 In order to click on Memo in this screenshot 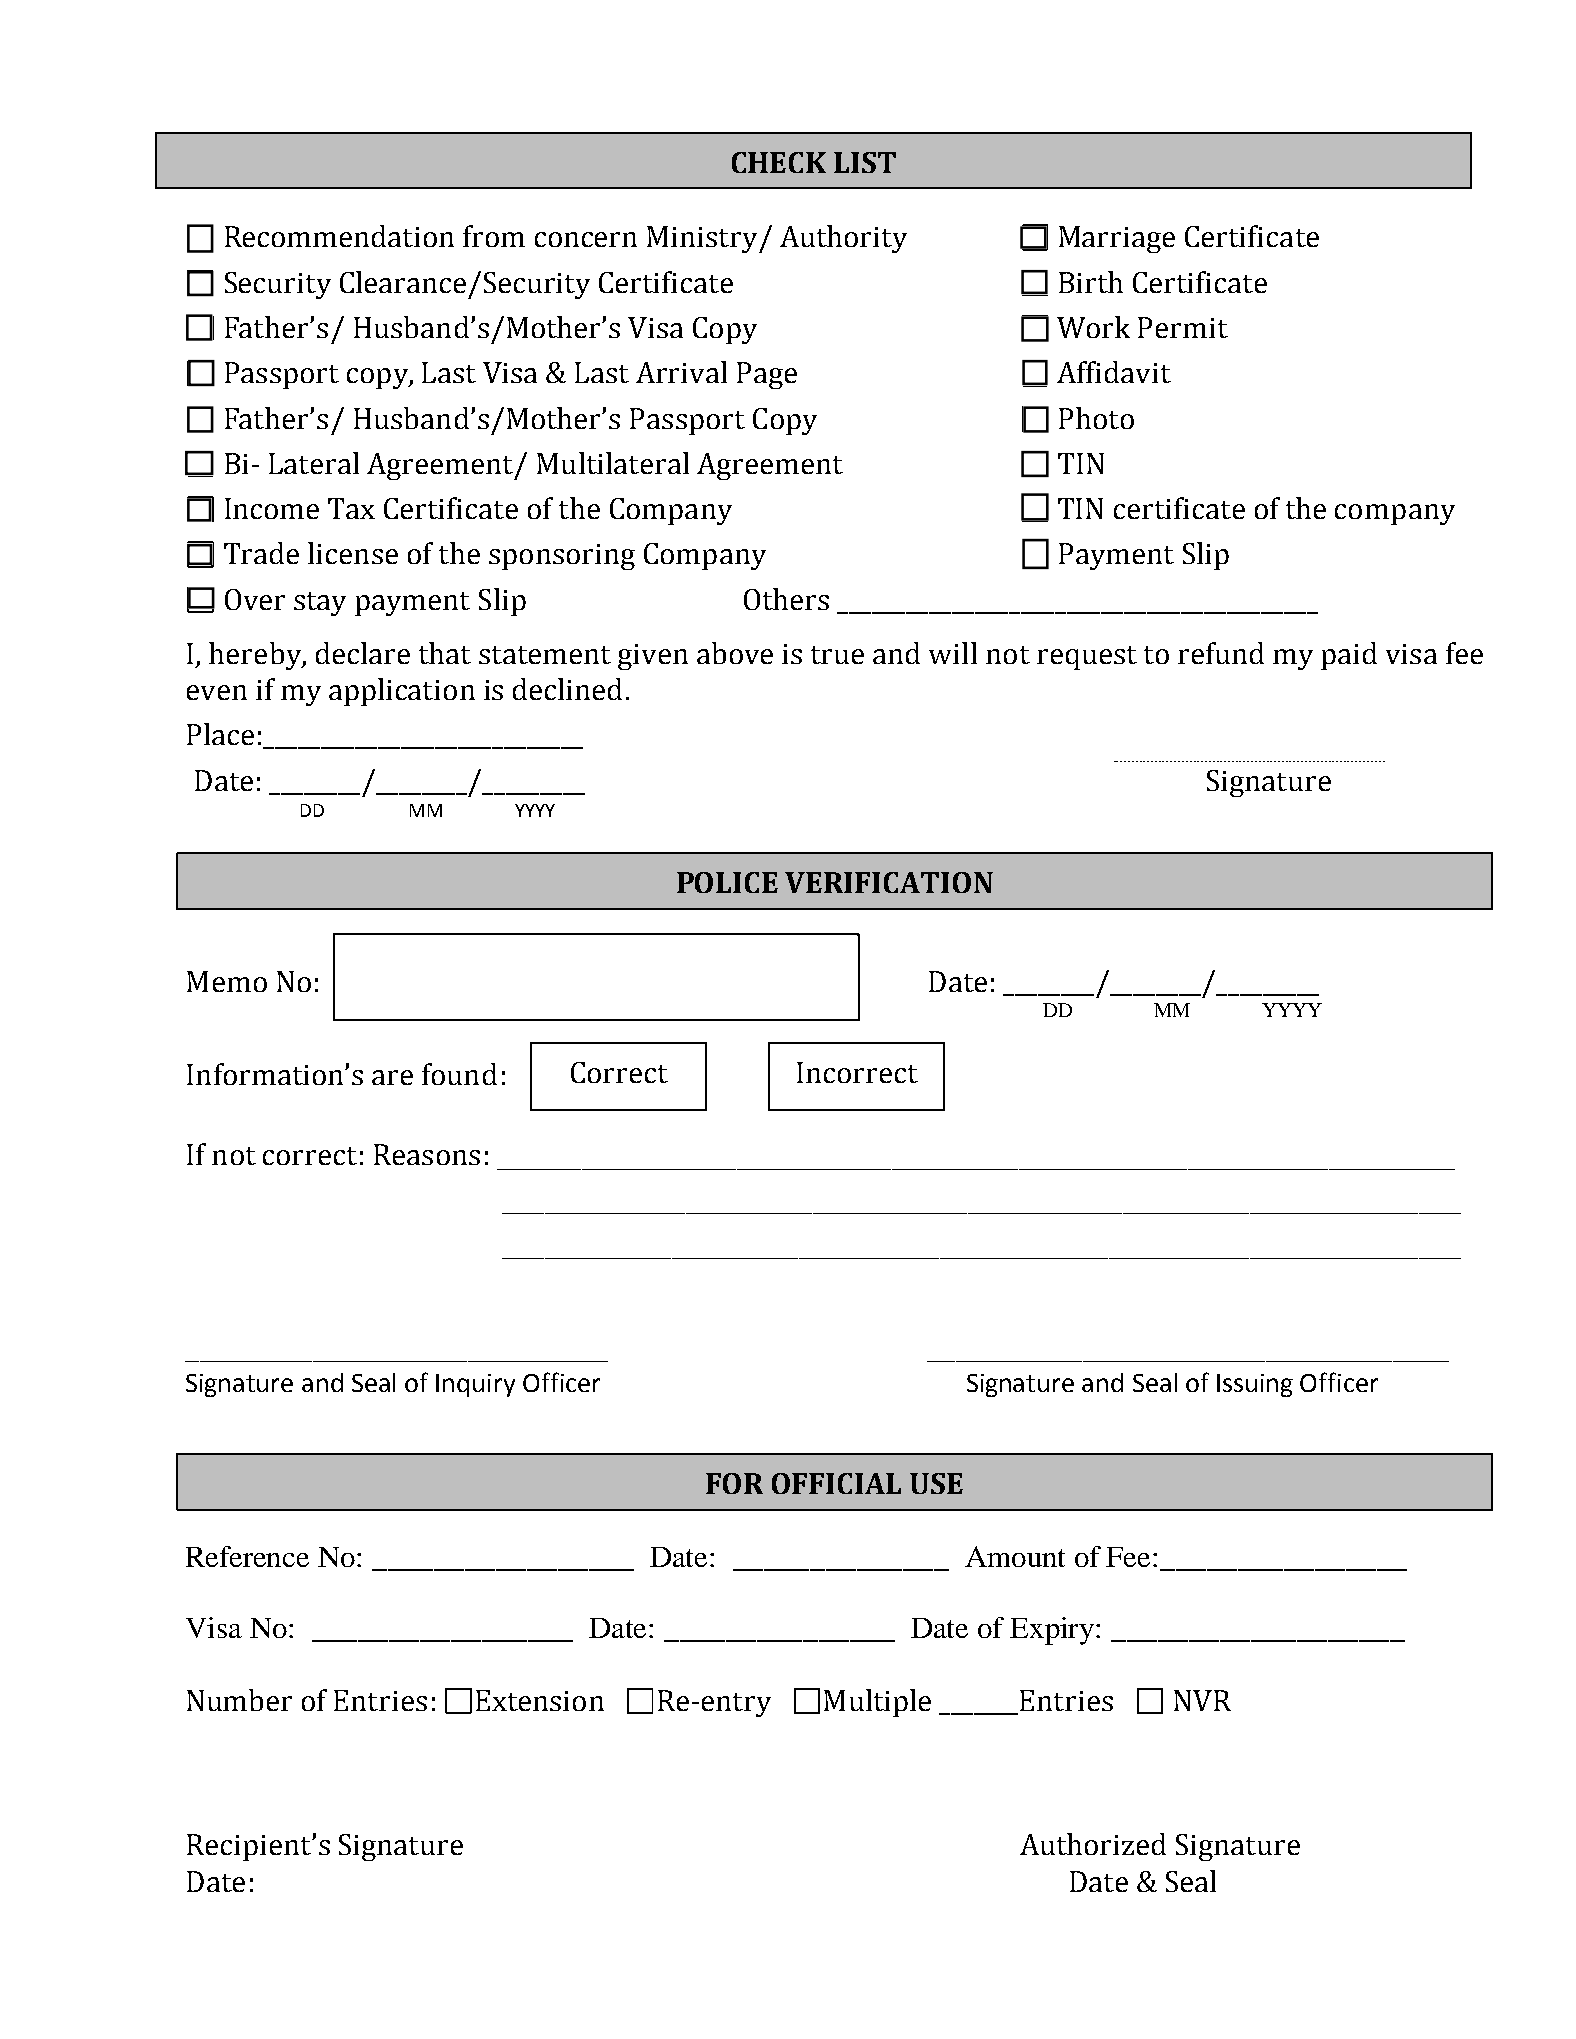, I will do `click(227, 981)`.
